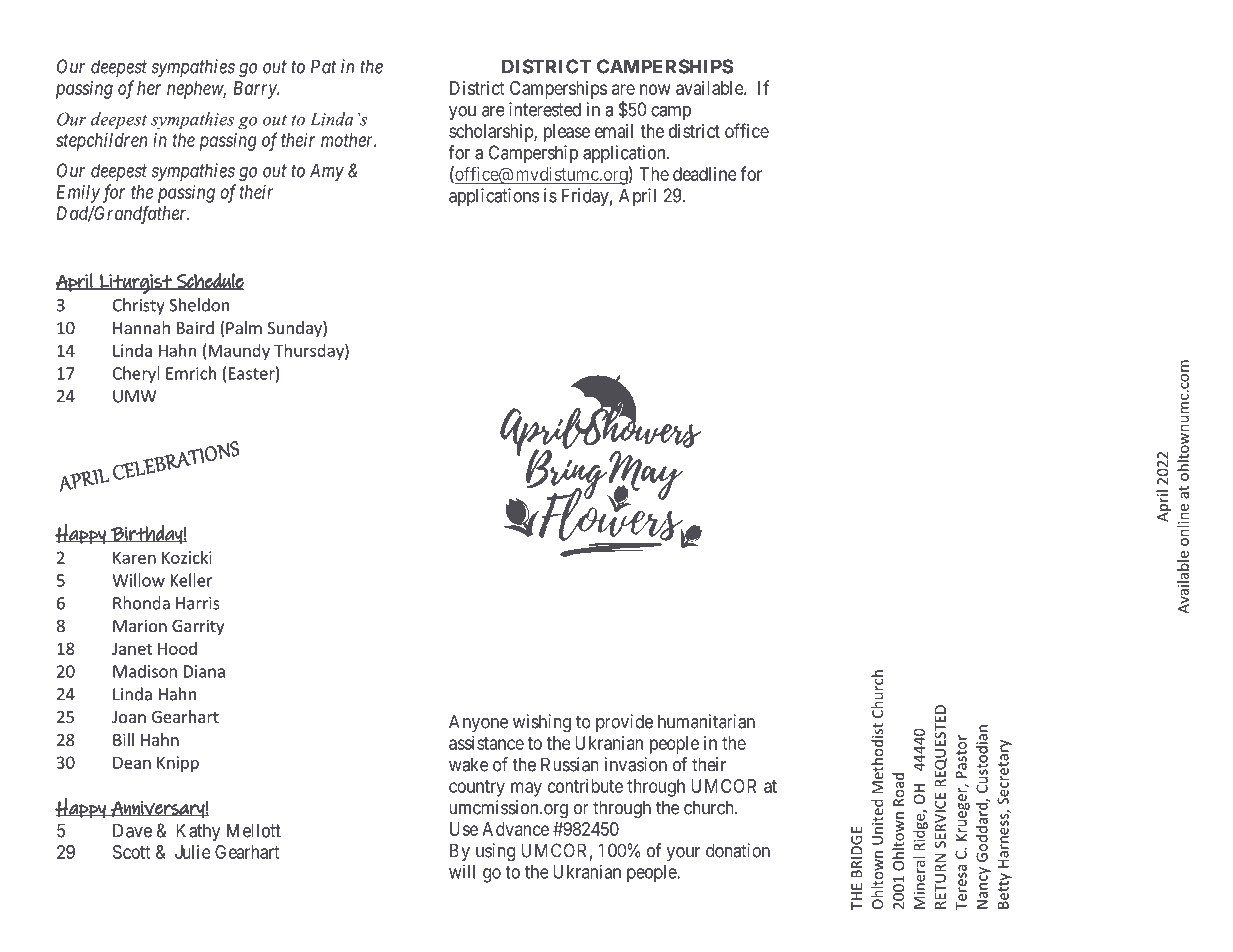 The width and height of the page is (1233, 952). I want to click on scholarship, so click(492, 133).
